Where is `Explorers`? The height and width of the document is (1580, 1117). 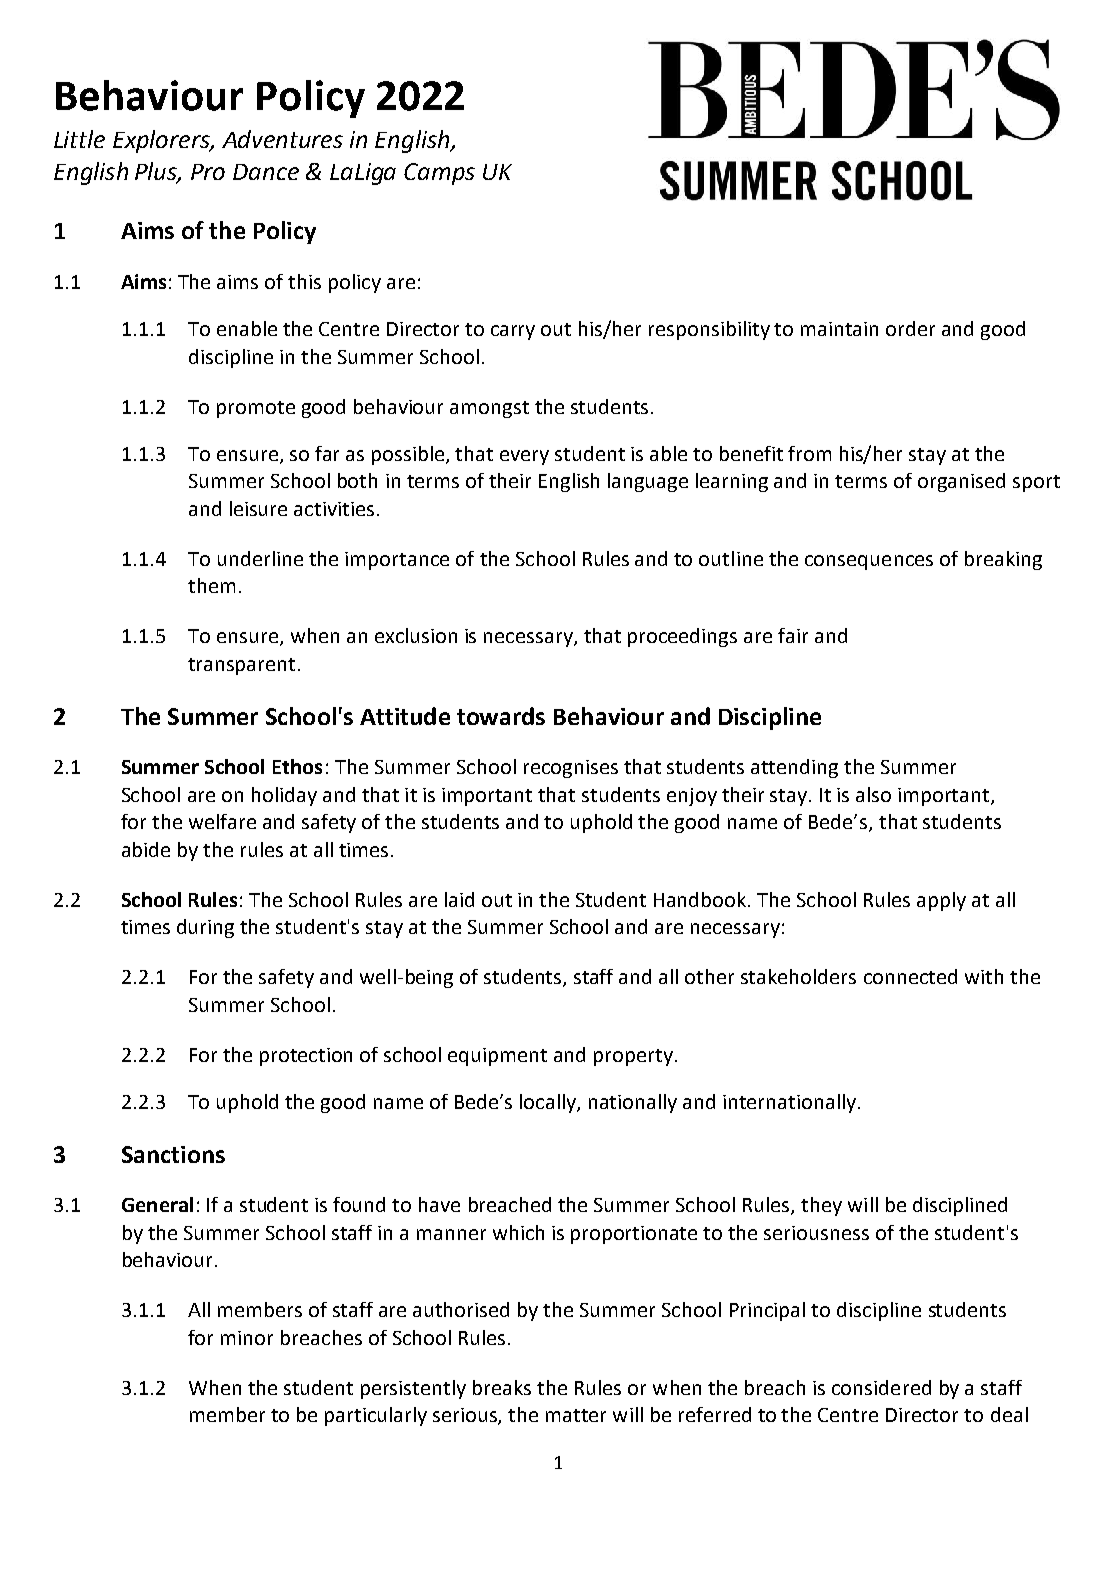 Explorers is located at coordinates (162, 141).
